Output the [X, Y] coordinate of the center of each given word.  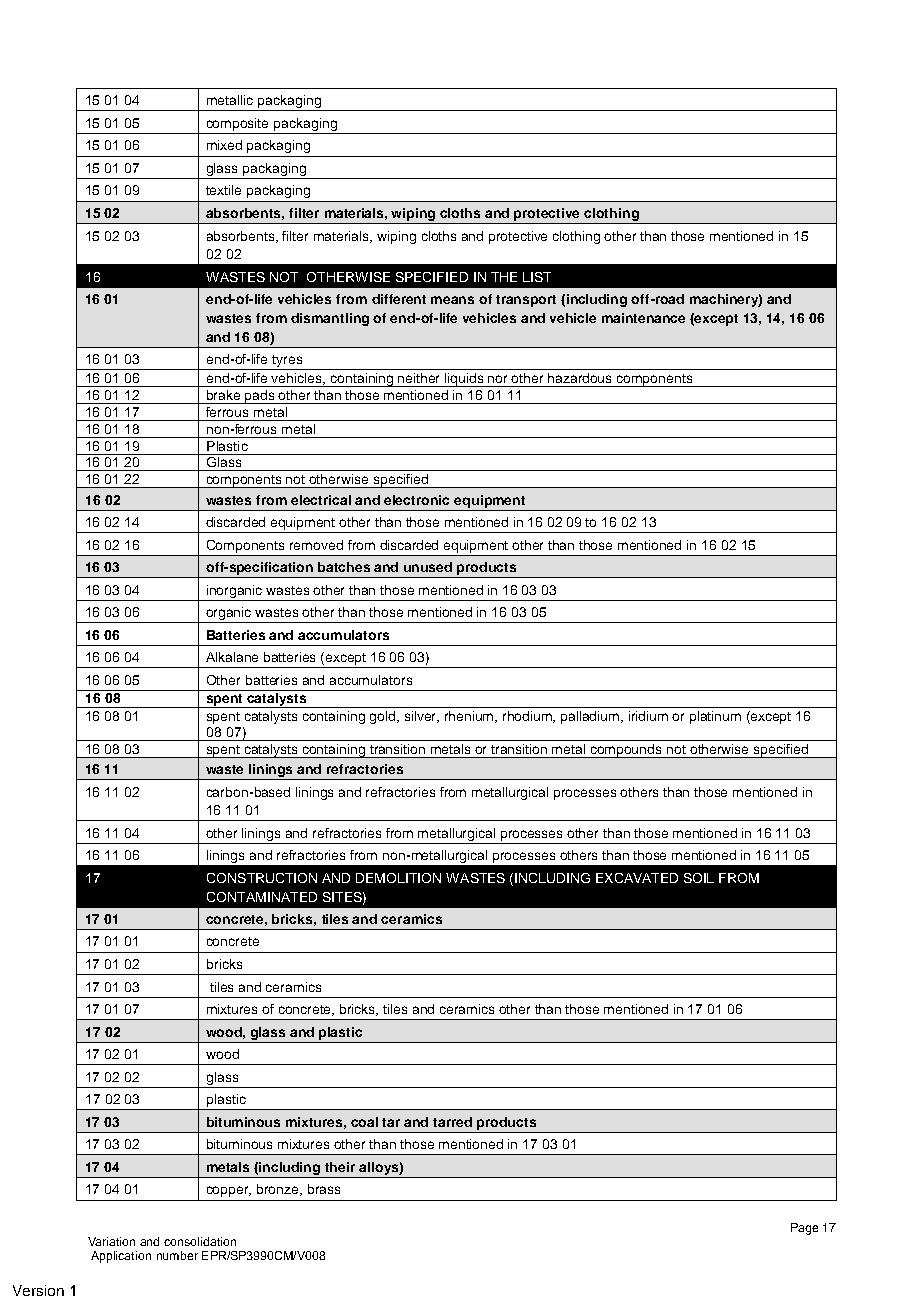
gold [384, 717]
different [399, 299]
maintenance [643, 318]
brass [324, 1189]
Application [121, 1257]
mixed [224, 145]
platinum [715, 717]
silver [422, 717]
